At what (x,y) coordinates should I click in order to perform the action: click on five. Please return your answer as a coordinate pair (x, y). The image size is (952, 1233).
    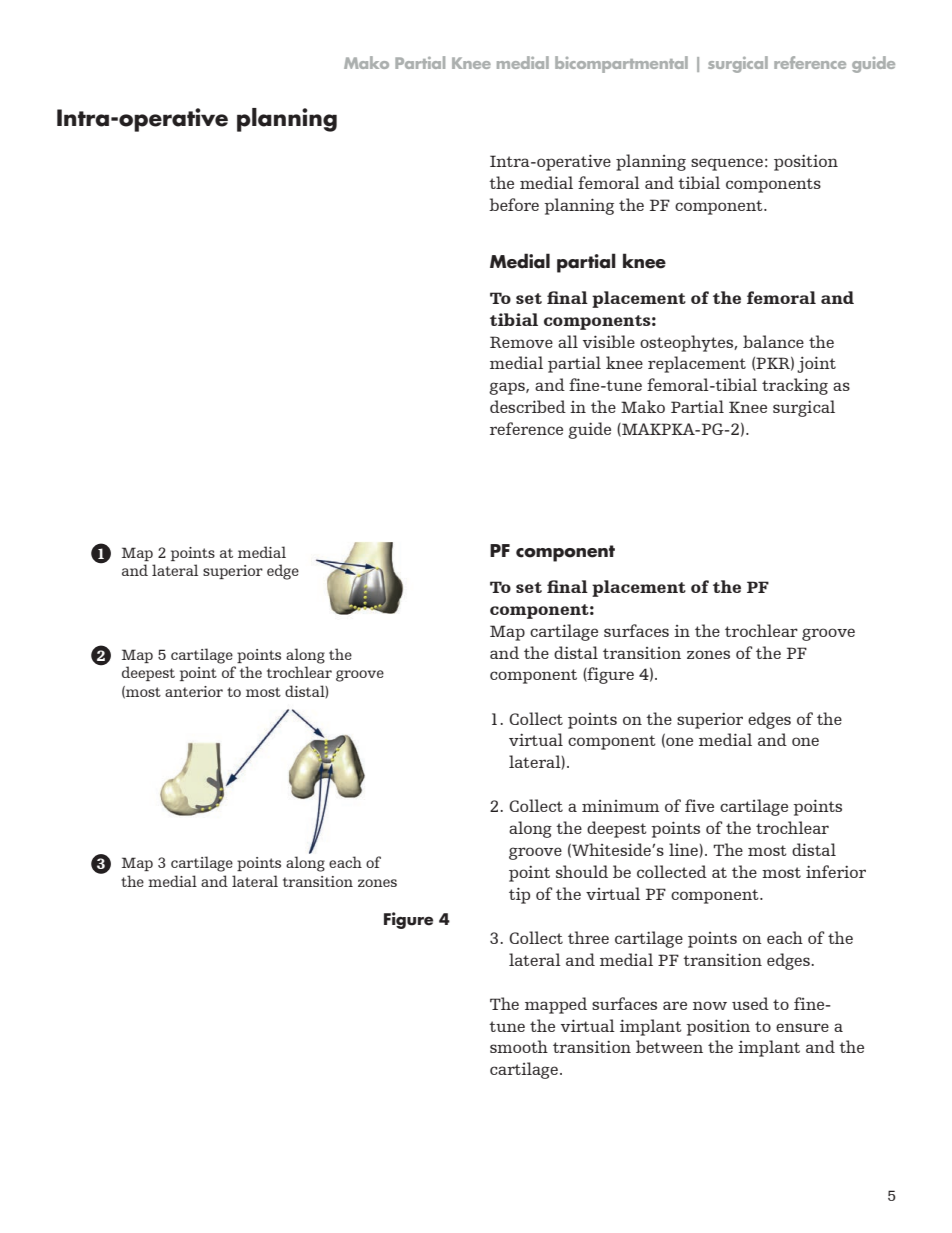
    Looking at the image, I should click on (699, 805).
